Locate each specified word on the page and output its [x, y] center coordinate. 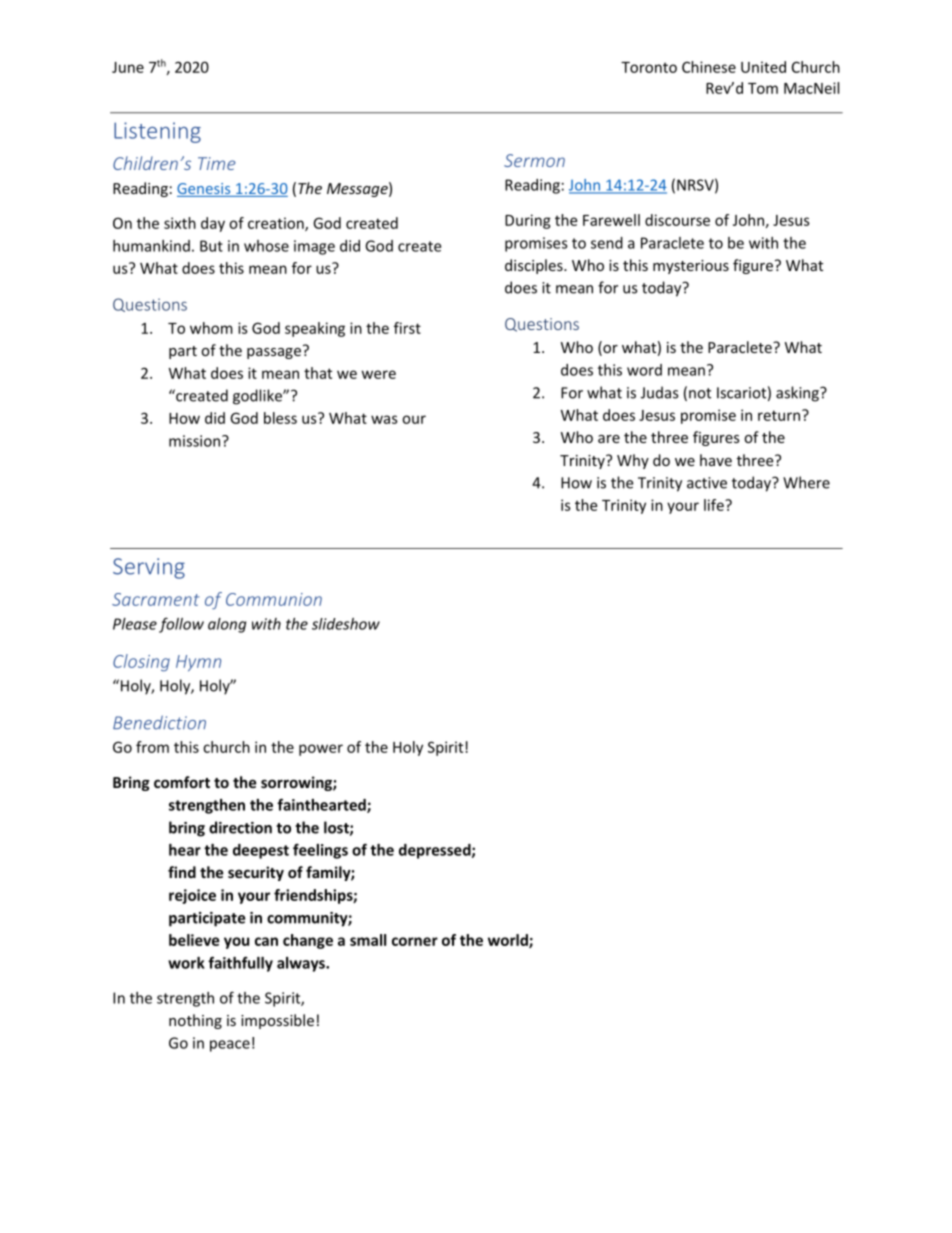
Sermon [534, 160]
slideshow [346, 624]
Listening [157, 132]
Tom [763, 88]
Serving [149, 568]
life [715, 505]
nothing [195, 1021]
